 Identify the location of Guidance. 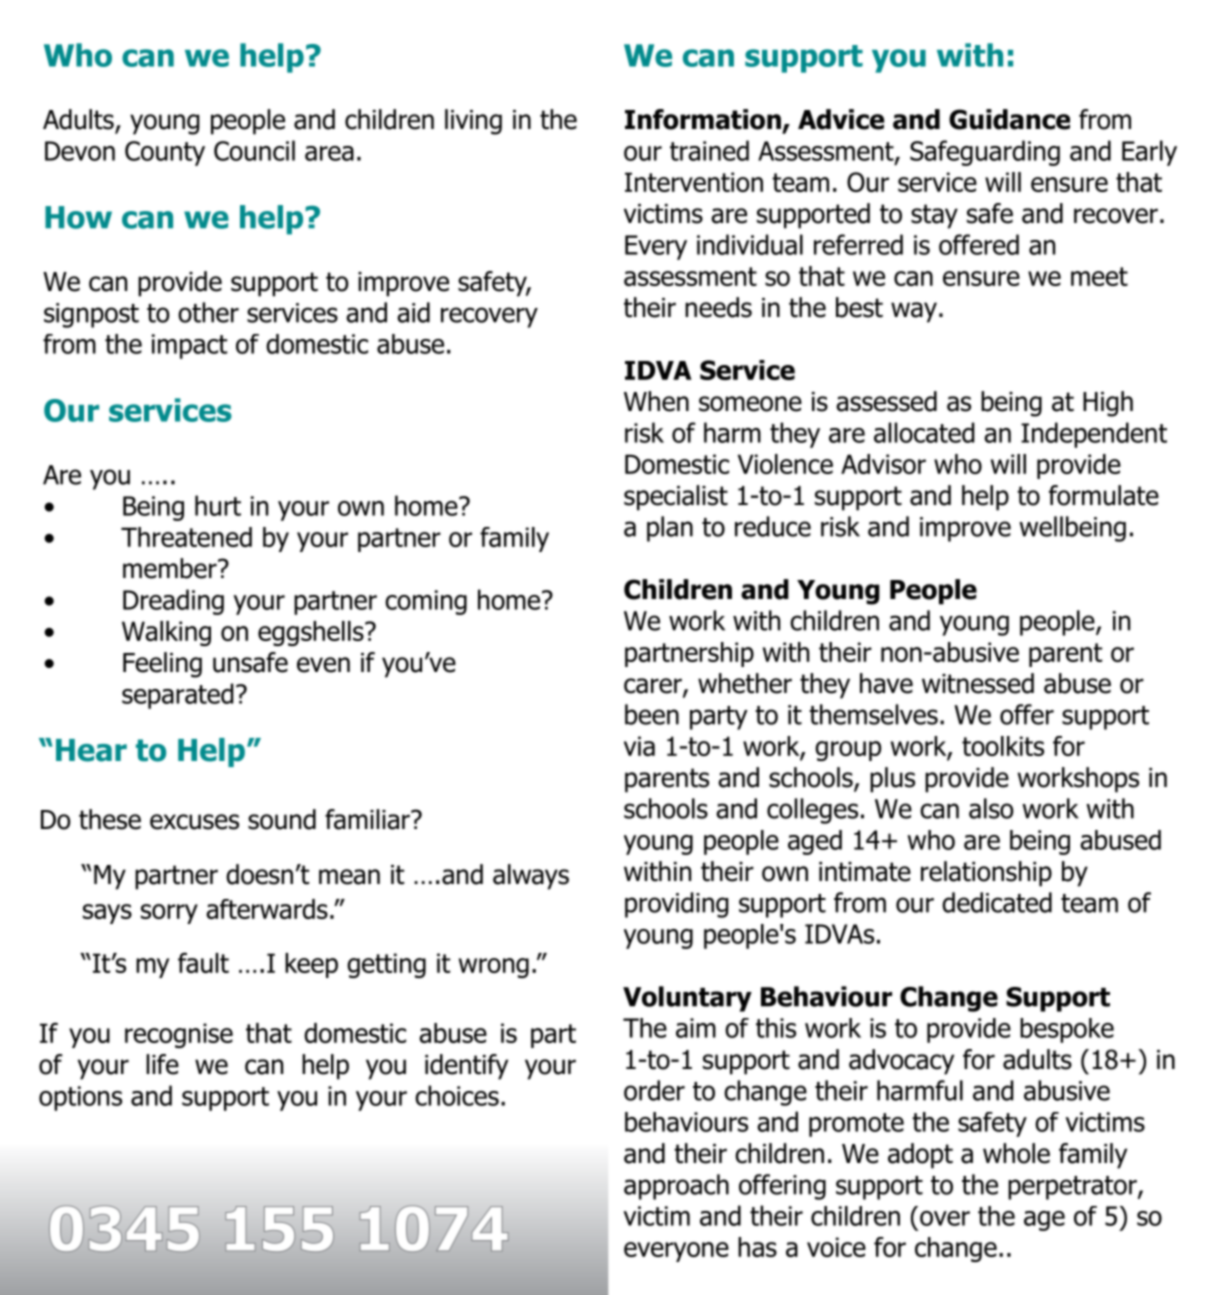
(1009, 119).
